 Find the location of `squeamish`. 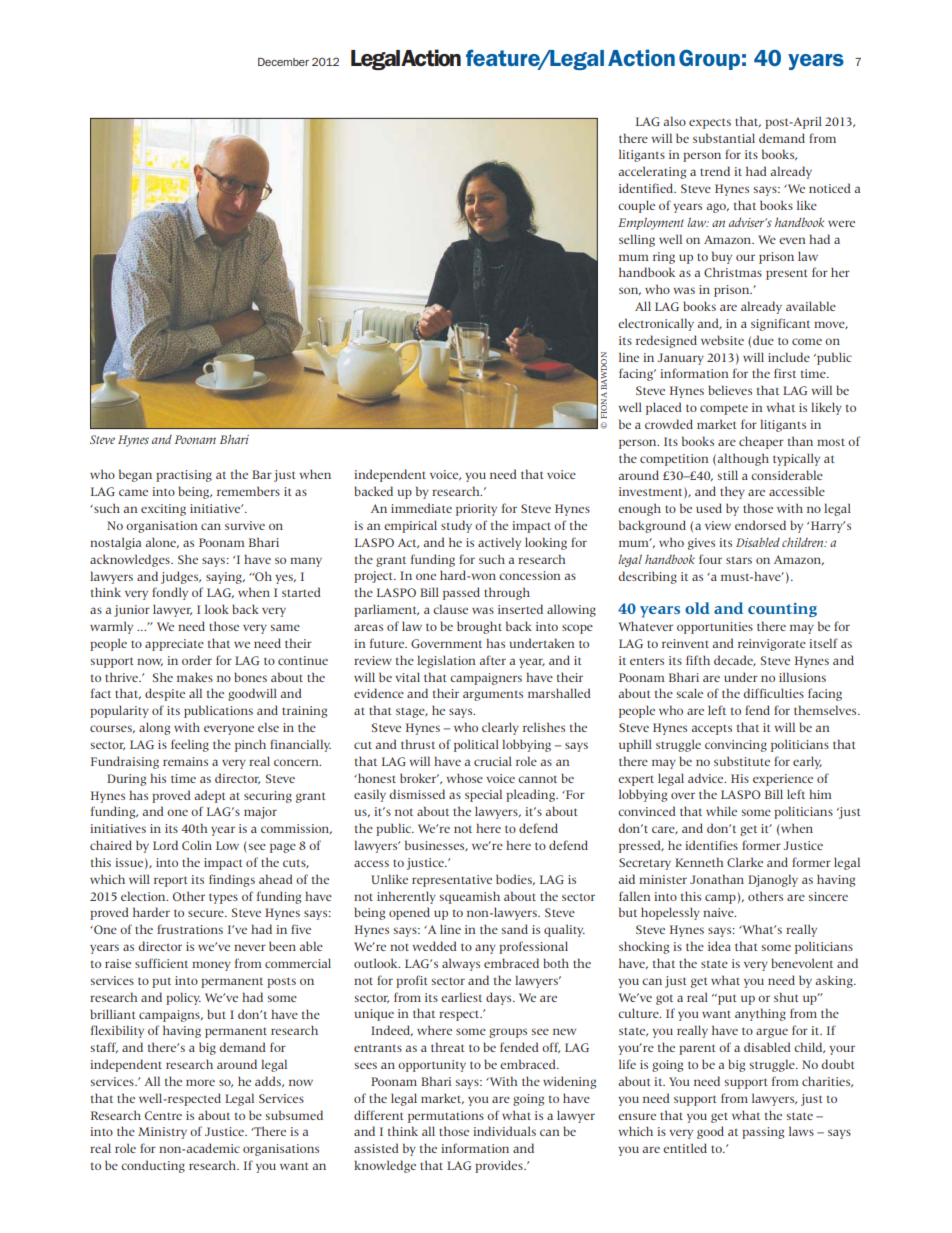

squeamish is located at coordinates (470, 897).
